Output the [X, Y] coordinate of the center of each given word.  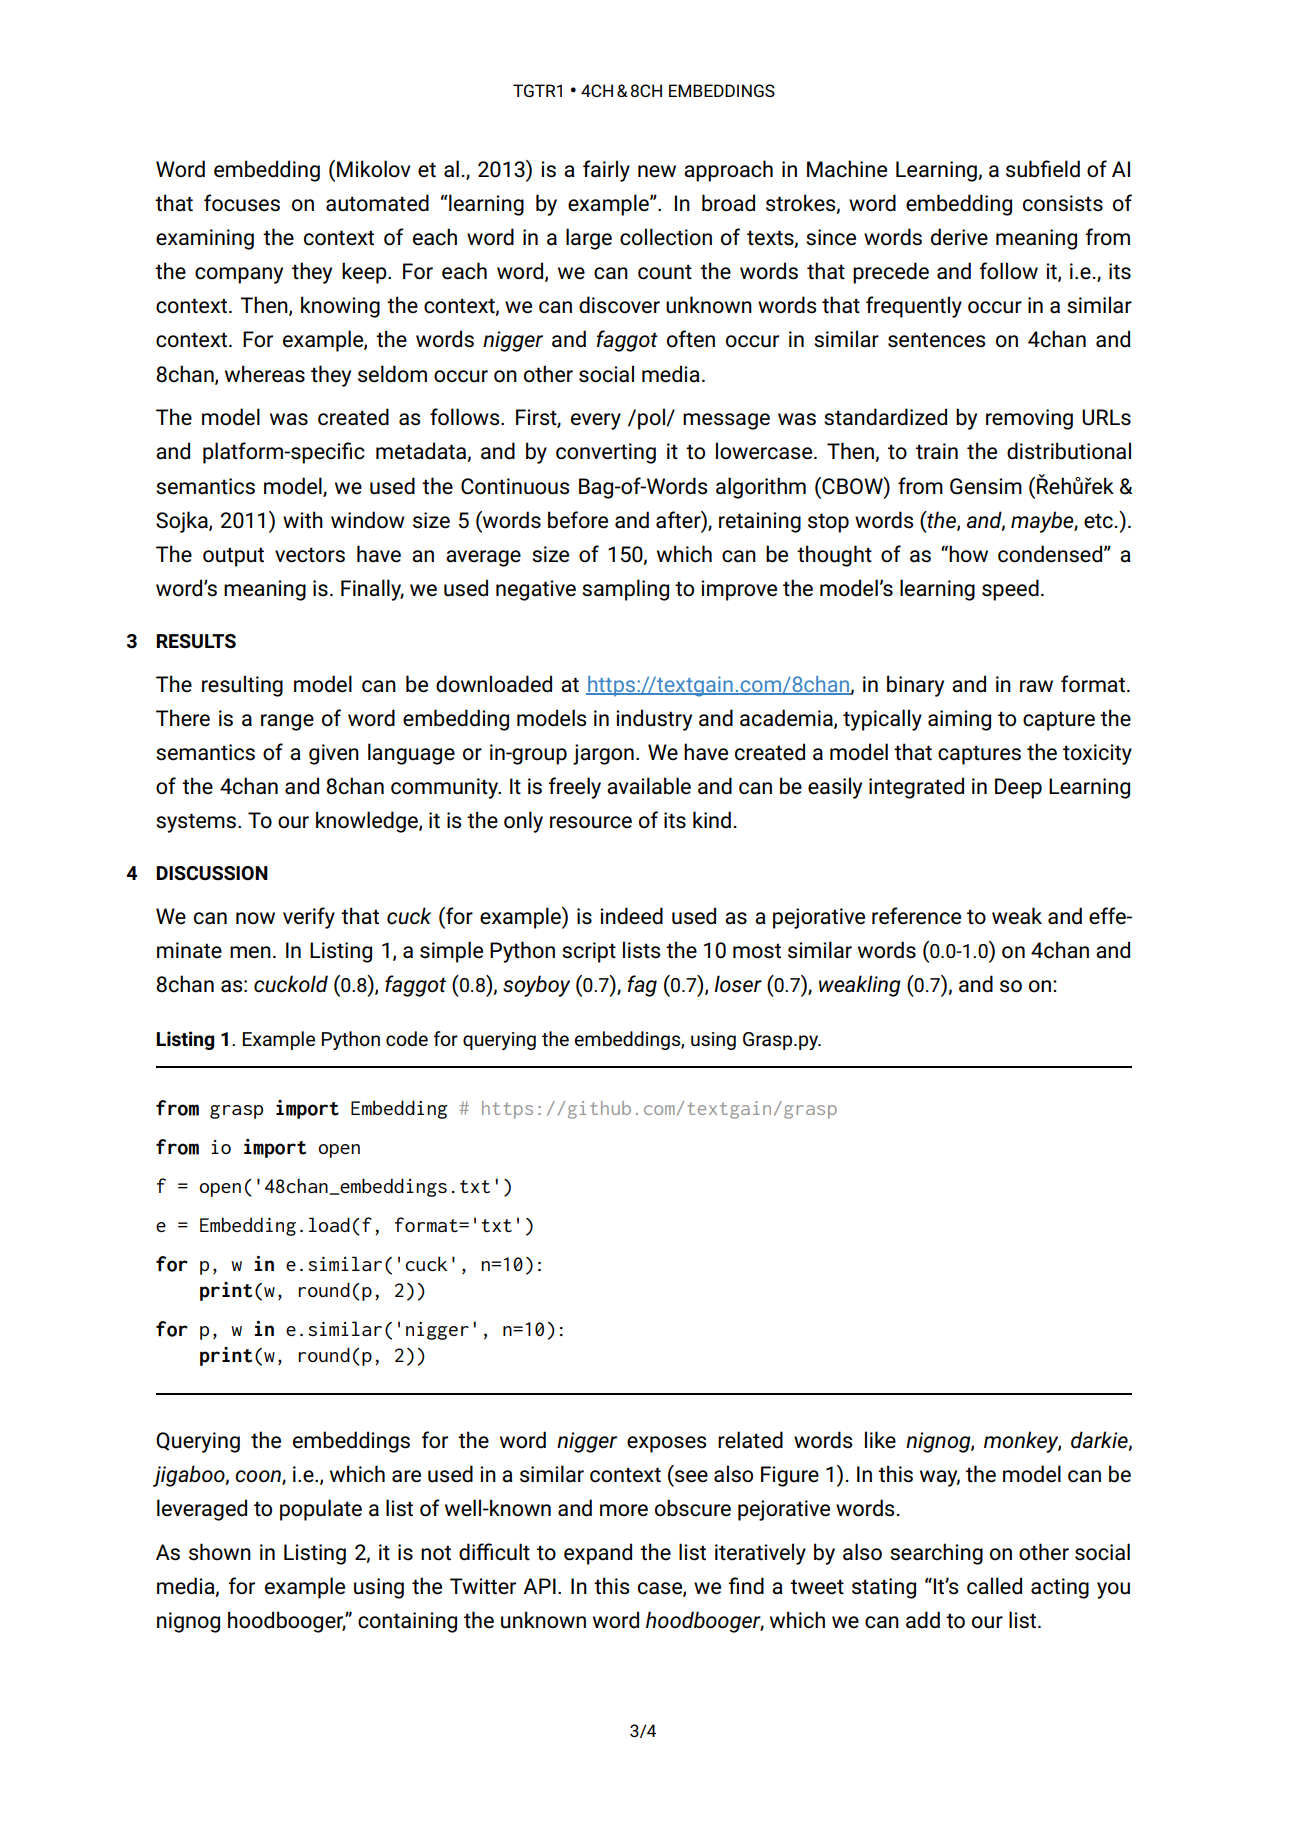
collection [666, 237]
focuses [242, 203]
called [994, 1586]
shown [220, 1552]
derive [959, 237]
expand [598, 1554]
